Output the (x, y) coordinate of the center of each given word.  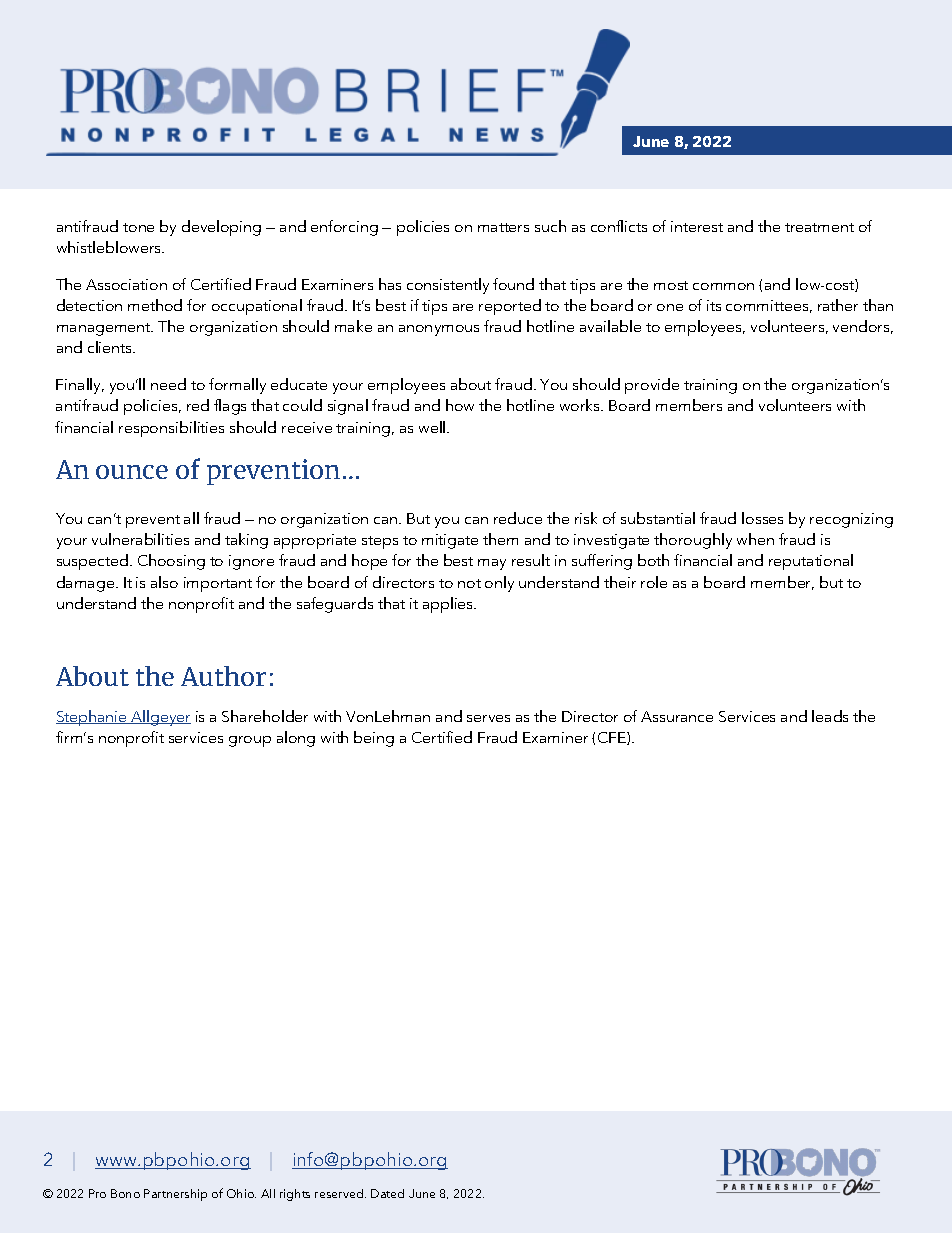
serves (488, 718)
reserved (340, 1193)
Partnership (175, 1195)
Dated (387, 1193)
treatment (819, 227)
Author (223, 676)
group (250, 741)
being (374, 739)
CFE (613, 738)
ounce (132, 472)
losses (762, 518)
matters (503, 227)
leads (830, 716)
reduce (518, 518)
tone (138, 227)
